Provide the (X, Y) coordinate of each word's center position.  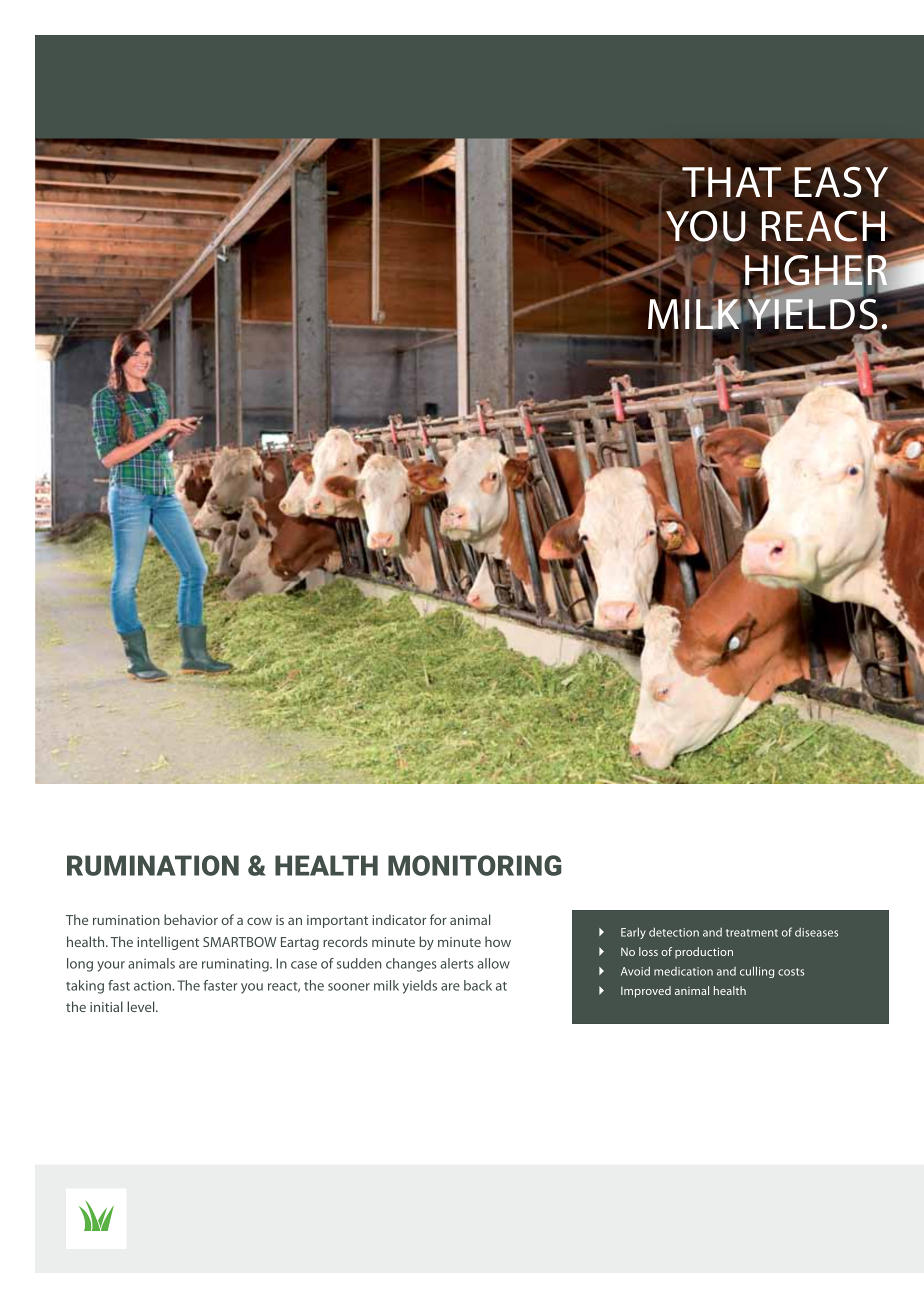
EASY (841, 182)
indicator (399, 919)
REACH (825, 226)
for (438, 919)
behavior (191, 919)
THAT (731, 182)
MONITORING (474, 865)
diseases (816, 932)
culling (757, 972)
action (152, 985)
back (478, 985)
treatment (752, 933)
